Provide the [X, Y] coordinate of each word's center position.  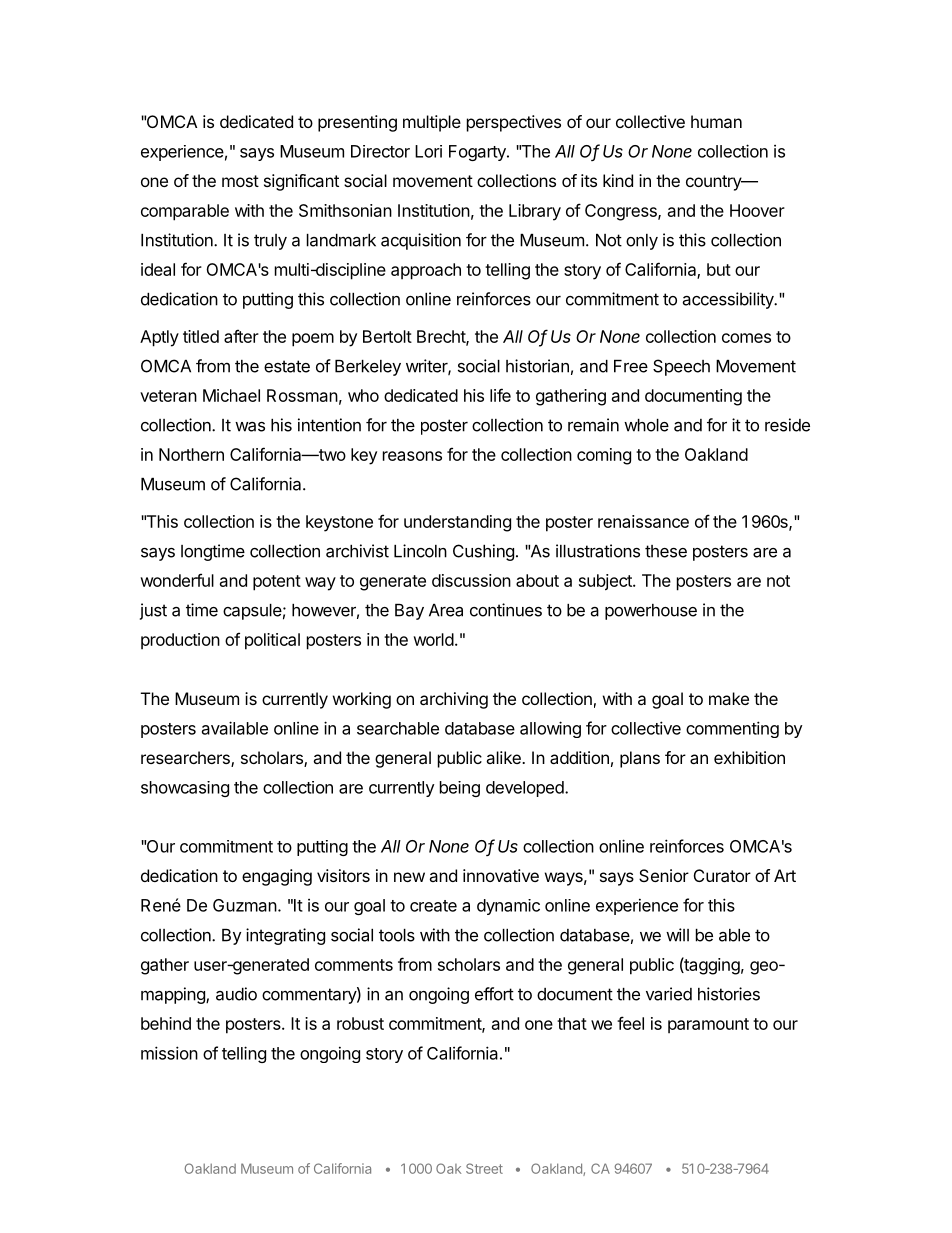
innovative [501, 875]
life [500, 395]
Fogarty [478, 153]
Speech [681, 367]
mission [169, 1053]
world [433, 639]
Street [484, 1168]
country [714, 183]
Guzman [245, 905]
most [240, 181]
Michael [231, 395]
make [729, 698]
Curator [722, 875]
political [272, 641]
